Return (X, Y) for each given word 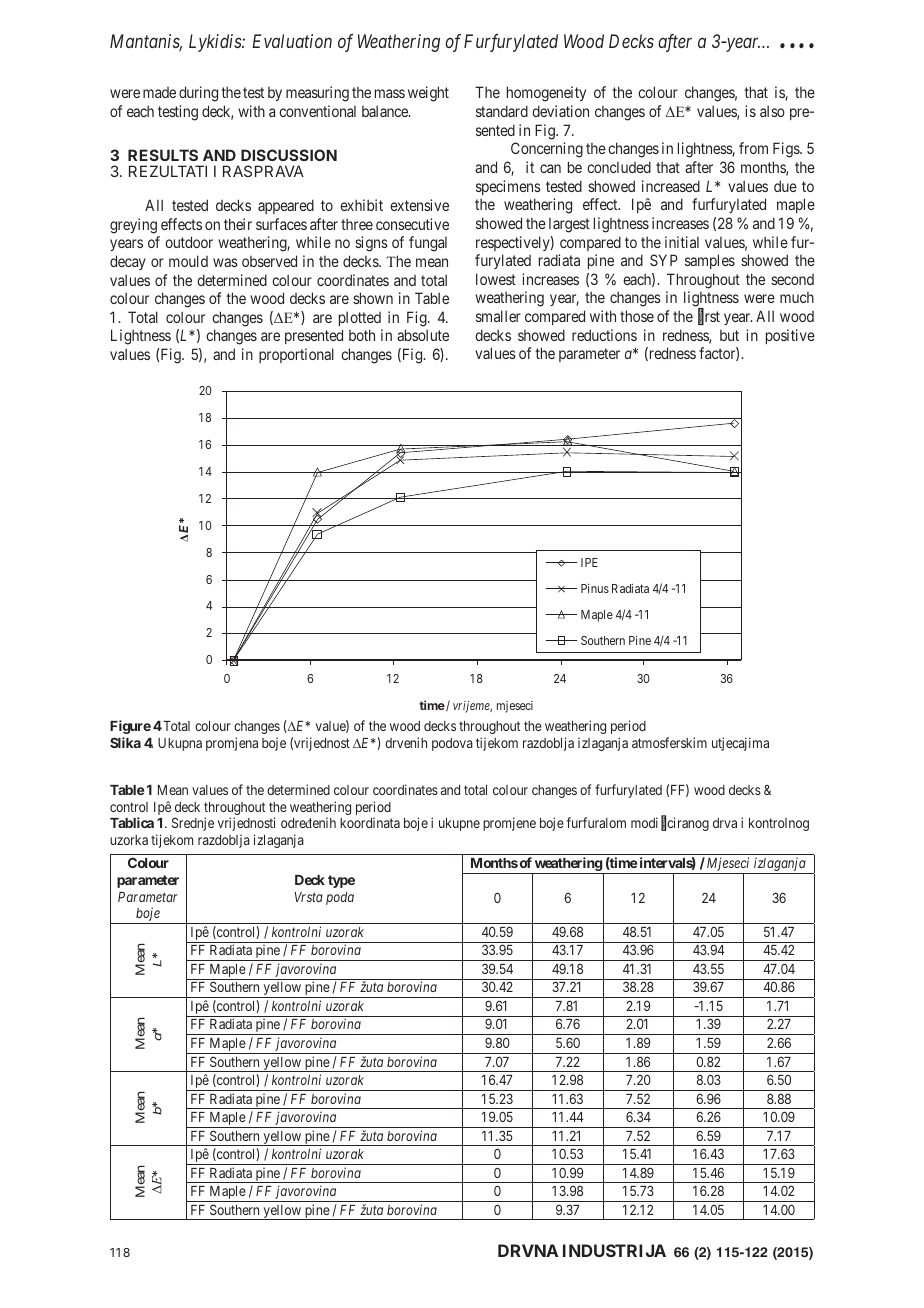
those (637, 316)
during (198, 94)
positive (790, 336)
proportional (296, 355)
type (341, 881)
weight (428, 94)
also (772, 111)
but (729, 335)
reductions (604, 335)
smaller (498, 316)
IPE (589, 562)
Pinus (595, 588)
